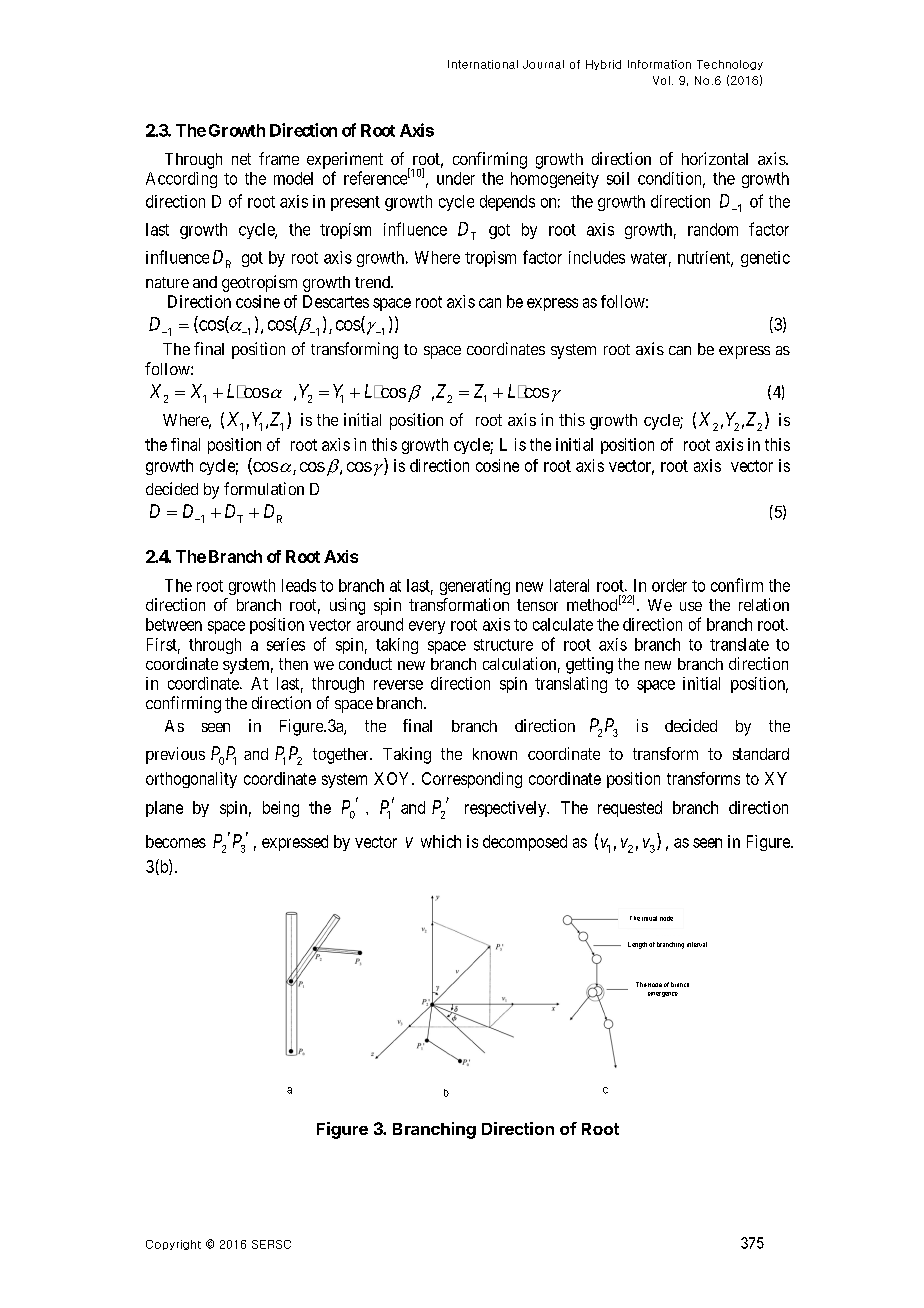  I want to click on frame, so click(279, 158).
